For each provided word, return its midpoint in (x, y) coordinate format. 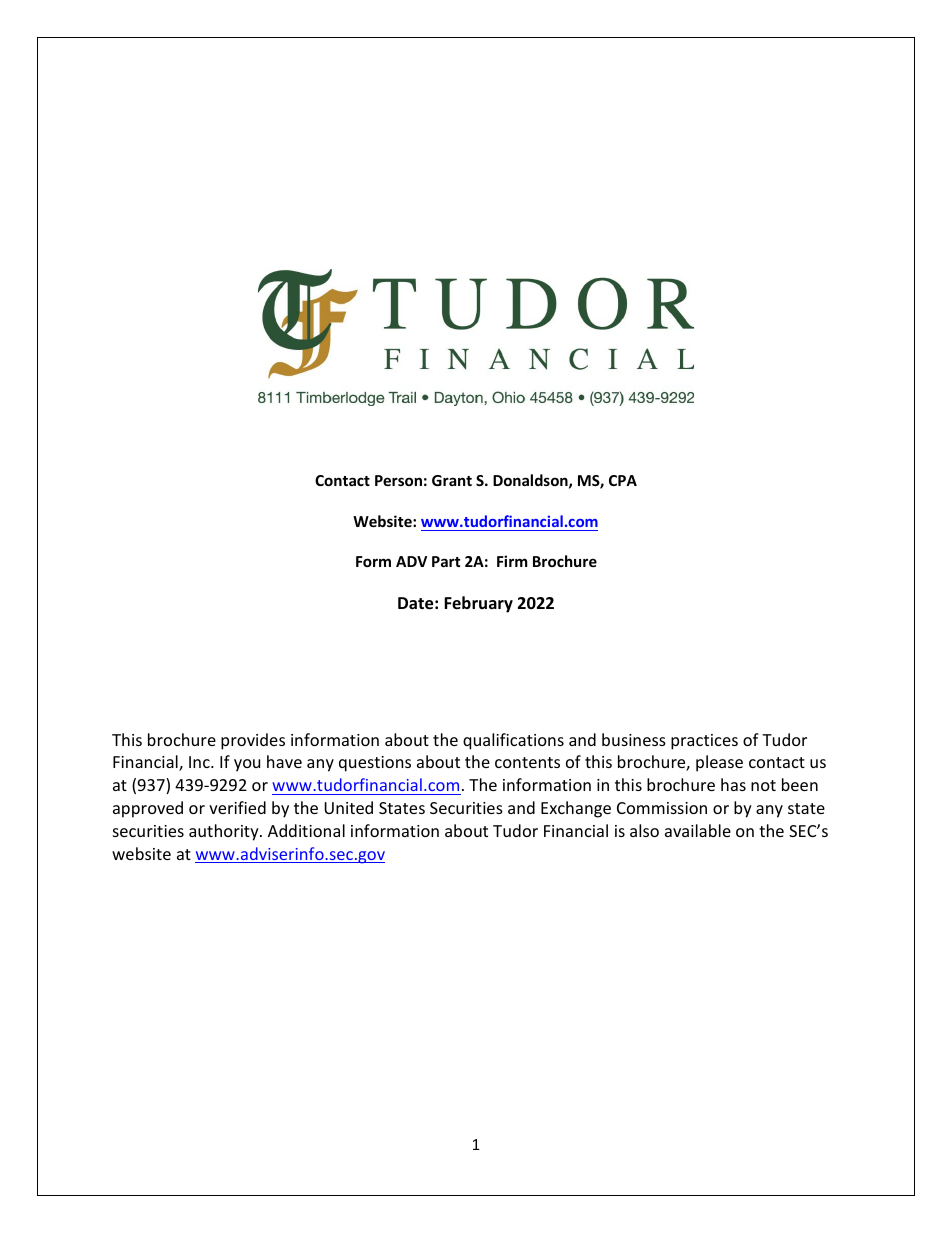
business (634, 739)
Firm (512, 561)
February (478, 604)
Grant (452, 480)
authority (225, 832)
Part (446, 561)
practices (704, 742)
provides (253, 741)
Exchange (576, 809)
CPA (623, 480)
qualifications (513, 741)
